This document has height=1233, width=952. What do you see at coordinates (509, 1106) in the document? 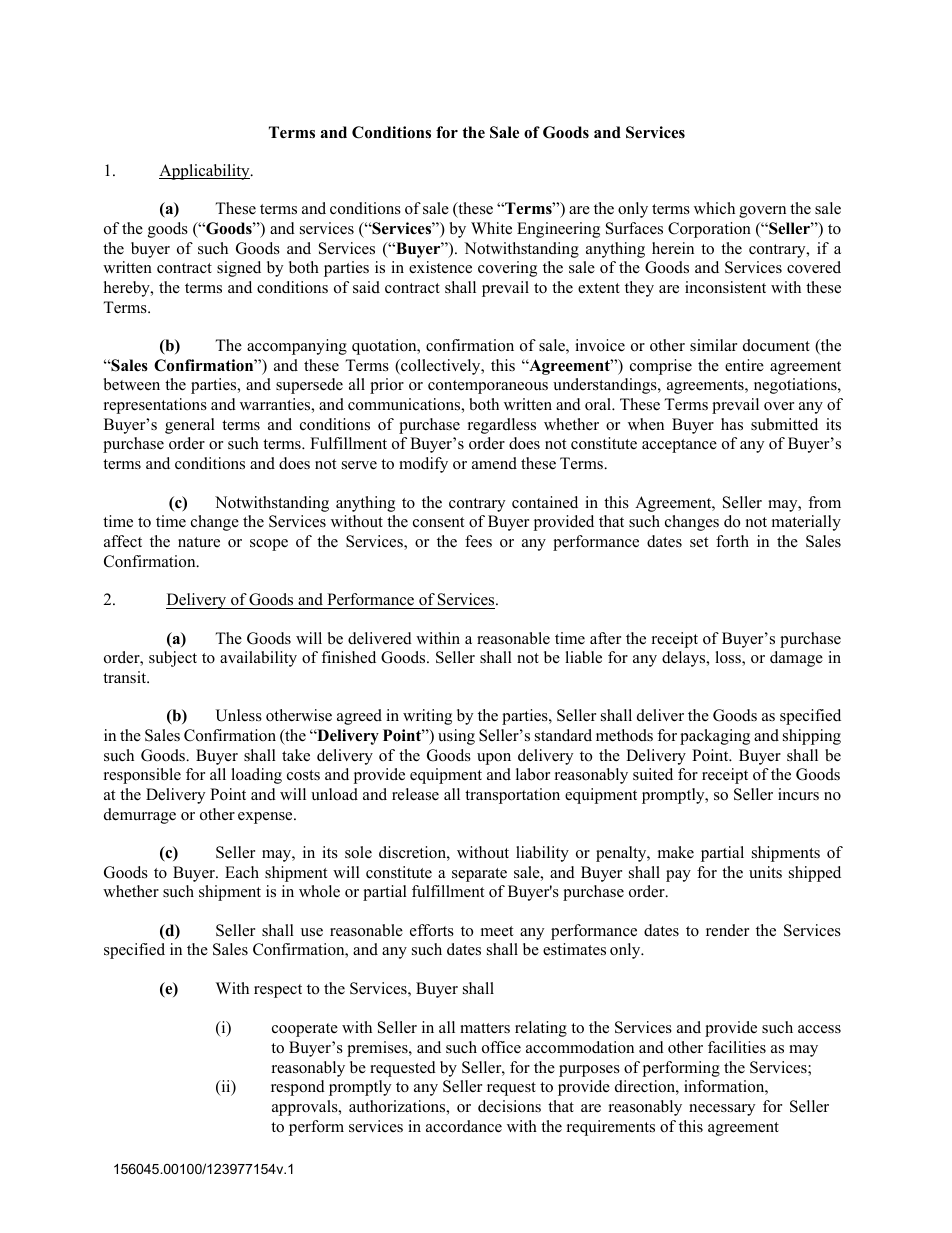
I see `decisions` at bounding box center [509, 1106].
